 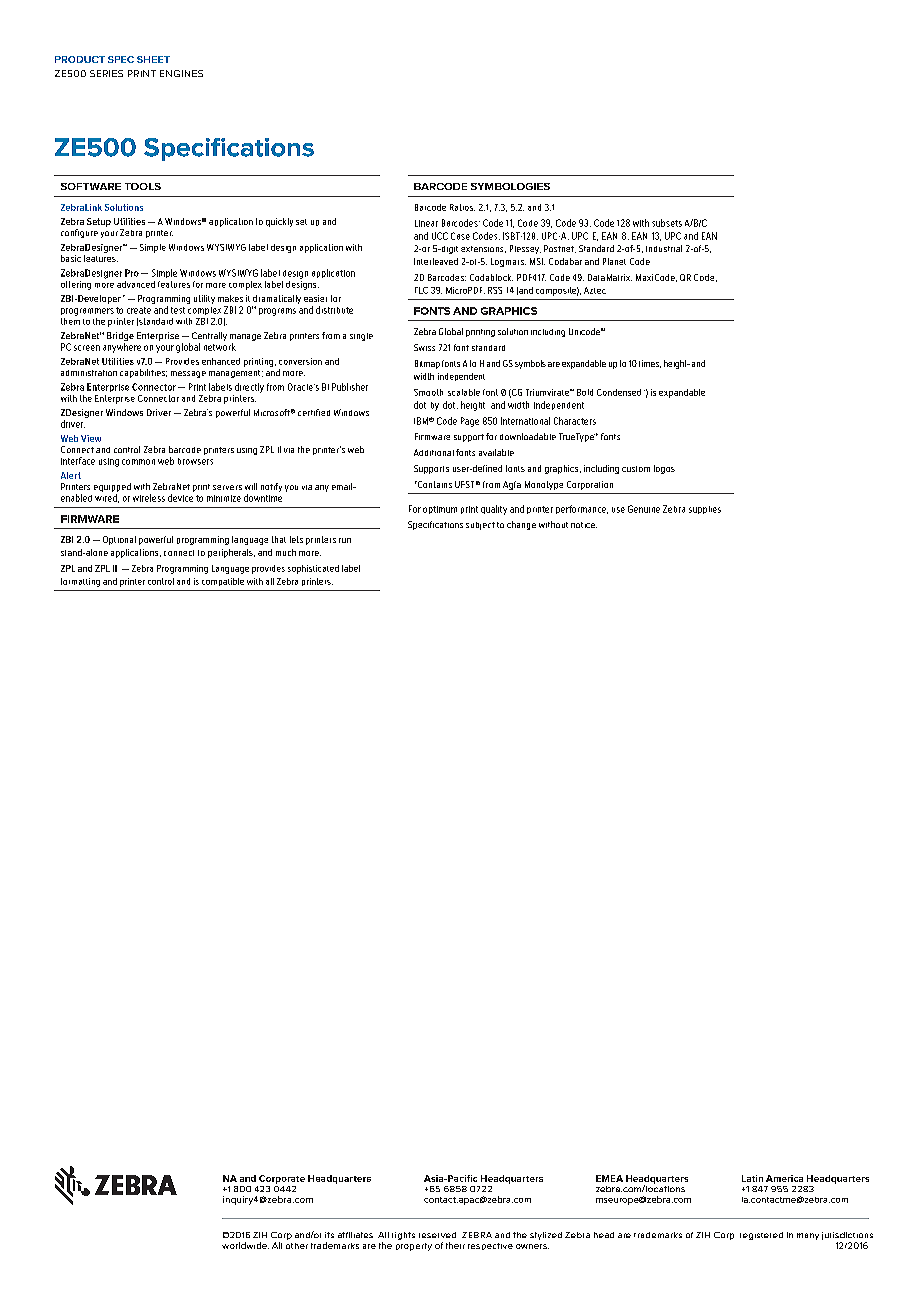 I want to click on Ratios, so click(x=462, y=207).
